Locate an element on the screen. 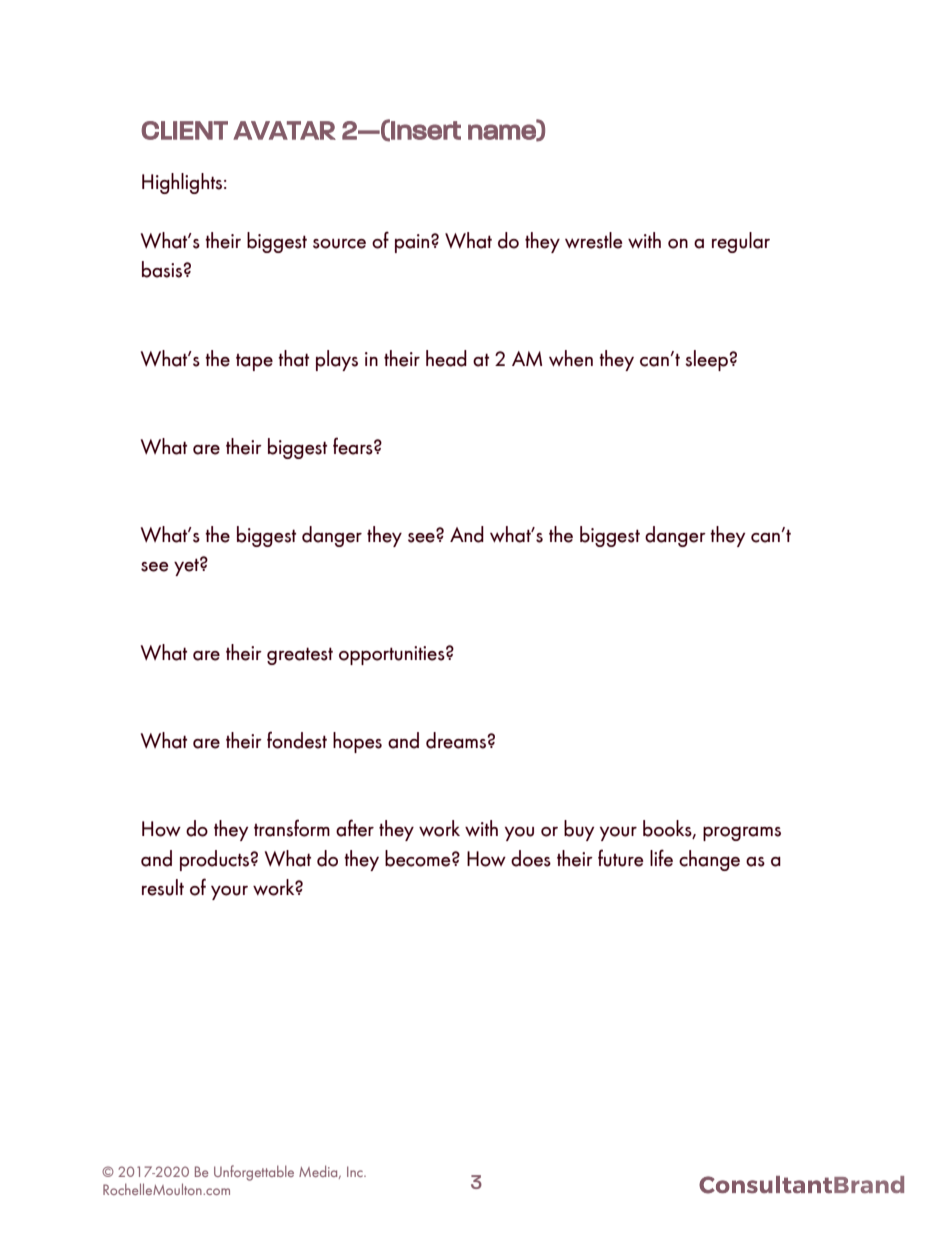  head is located at coordinates (446, 358).
